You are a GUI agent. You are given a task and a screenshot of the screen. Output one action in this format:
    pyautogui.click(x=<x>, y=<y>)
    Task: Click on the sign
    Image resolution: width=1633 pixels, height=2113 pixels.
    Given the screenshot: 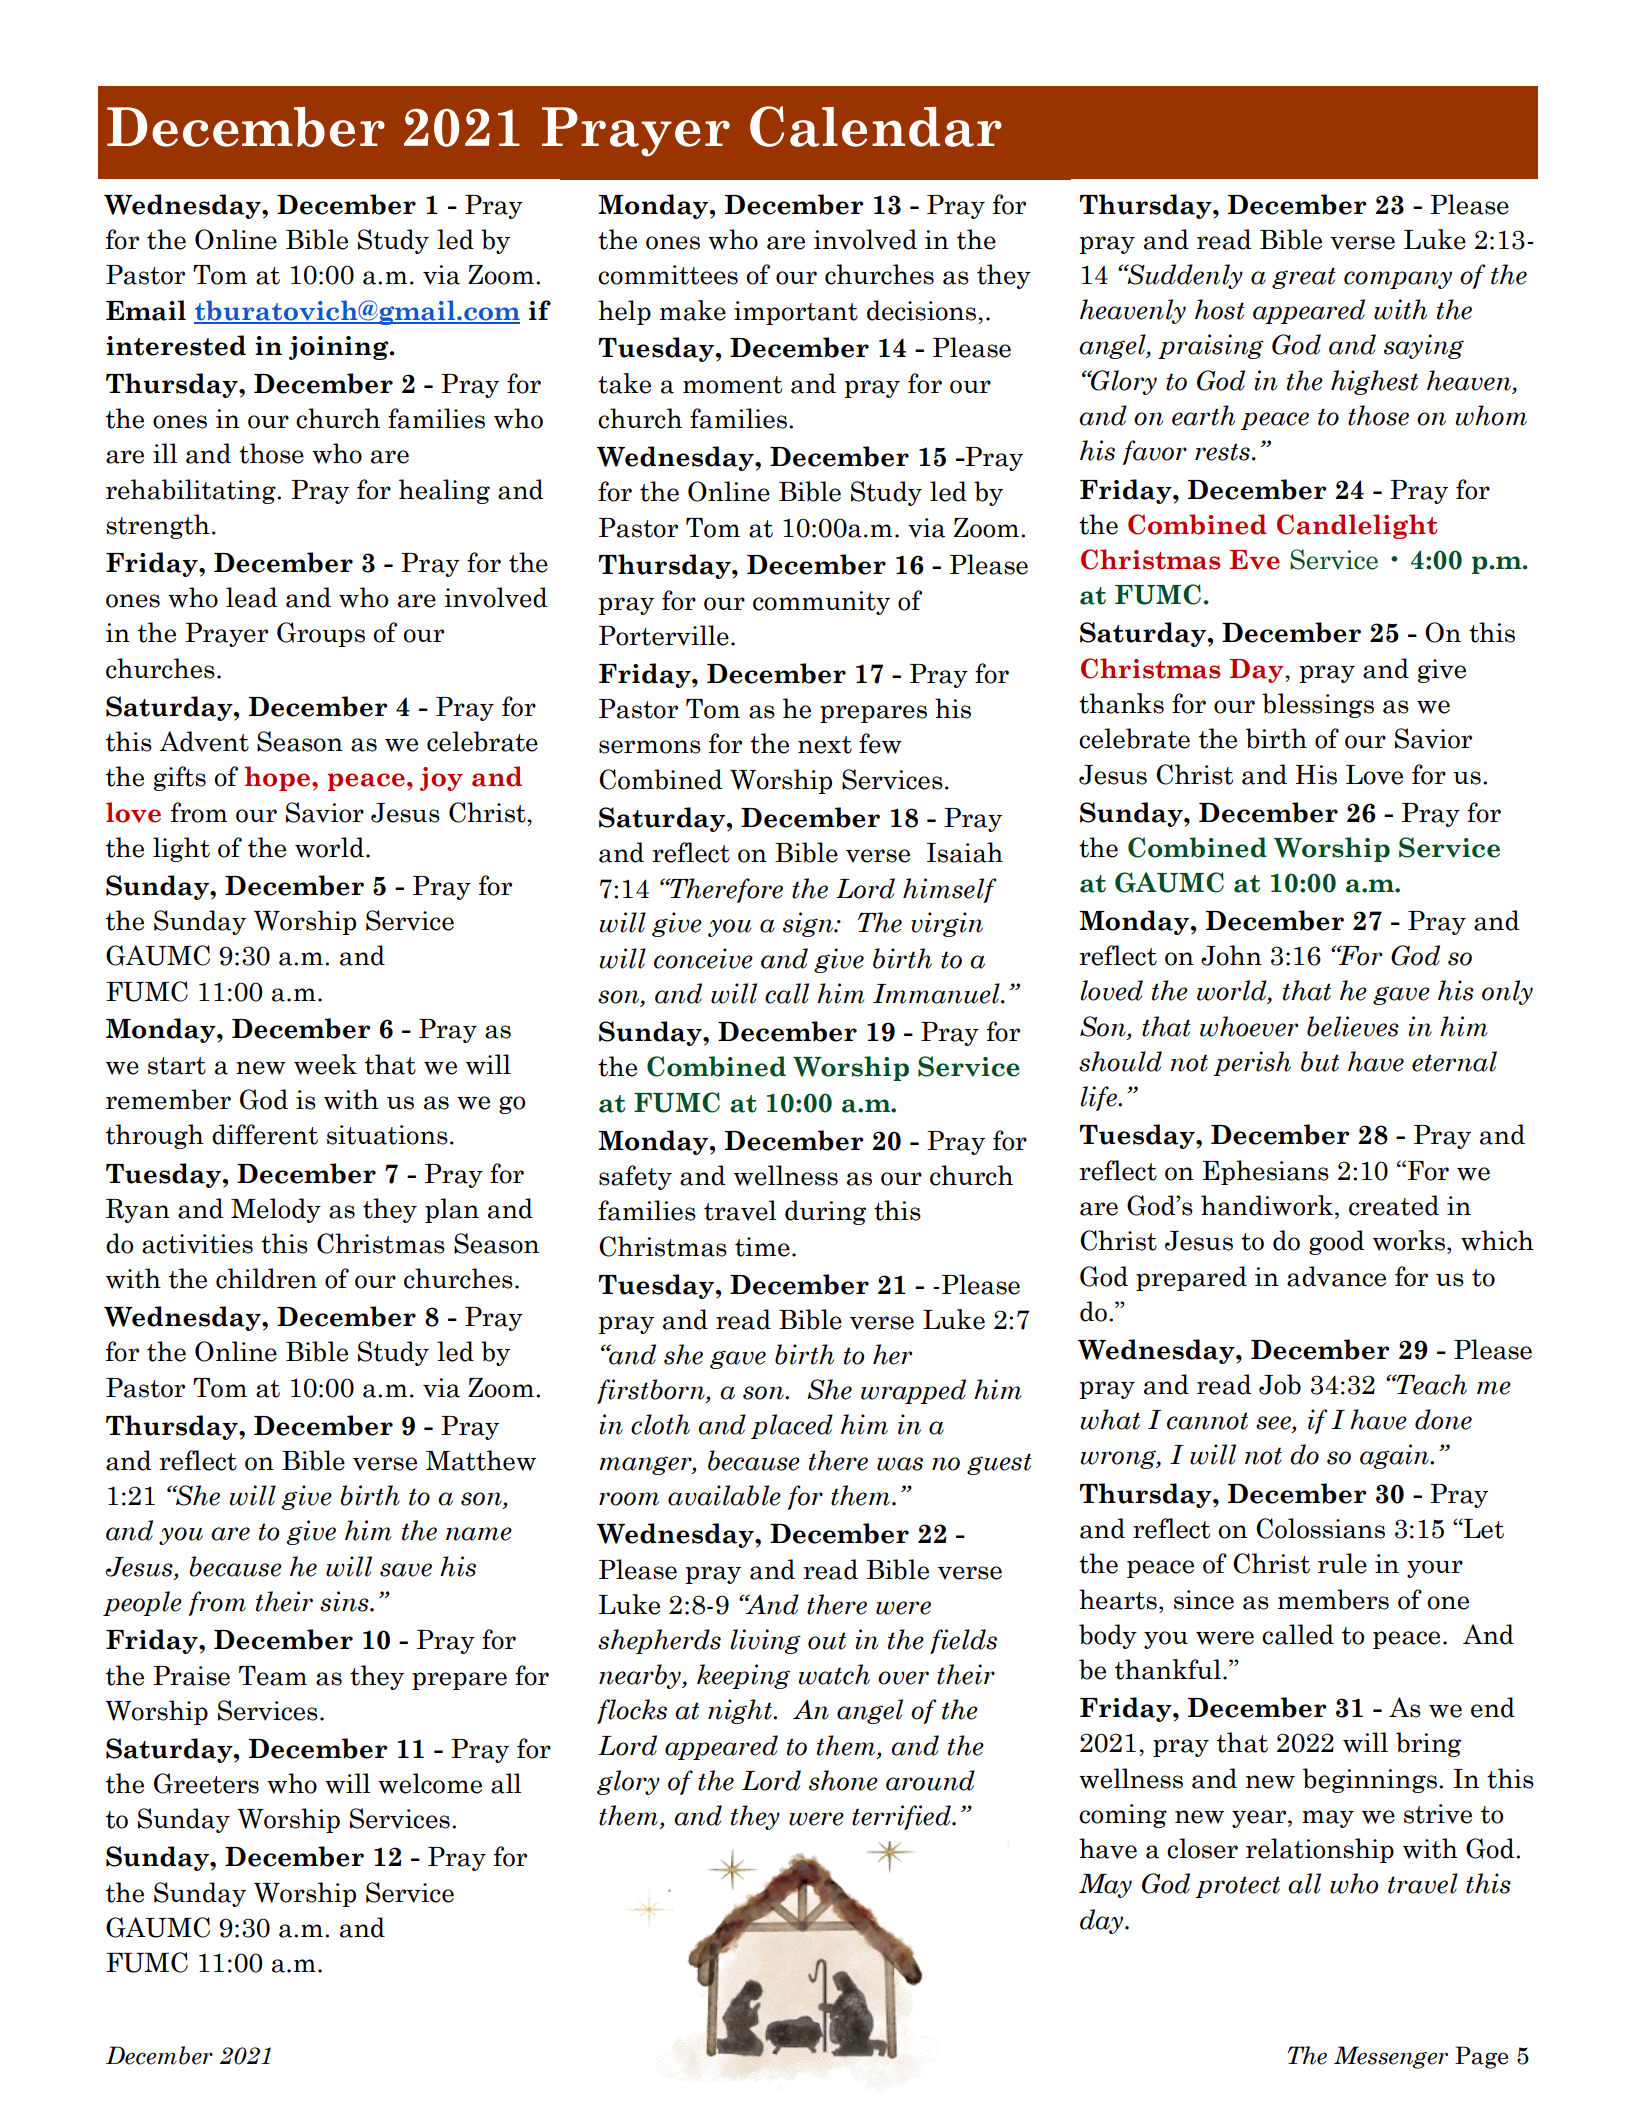 What is the action you would take?
    pyautogui.click(x=809, y=924)
